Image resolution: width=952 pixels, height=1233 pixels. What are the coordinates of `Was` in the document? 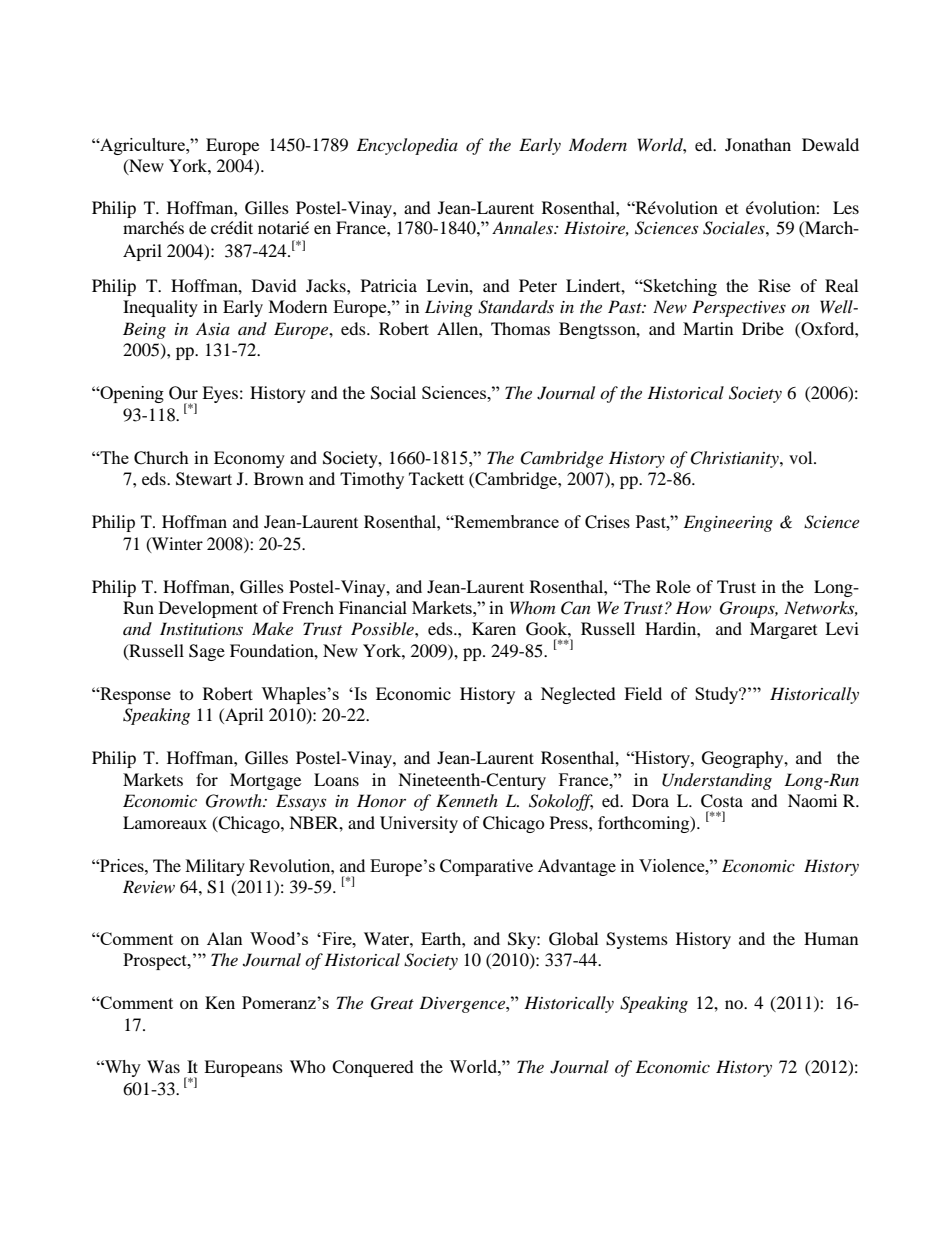 It's located at (163, 1066).
